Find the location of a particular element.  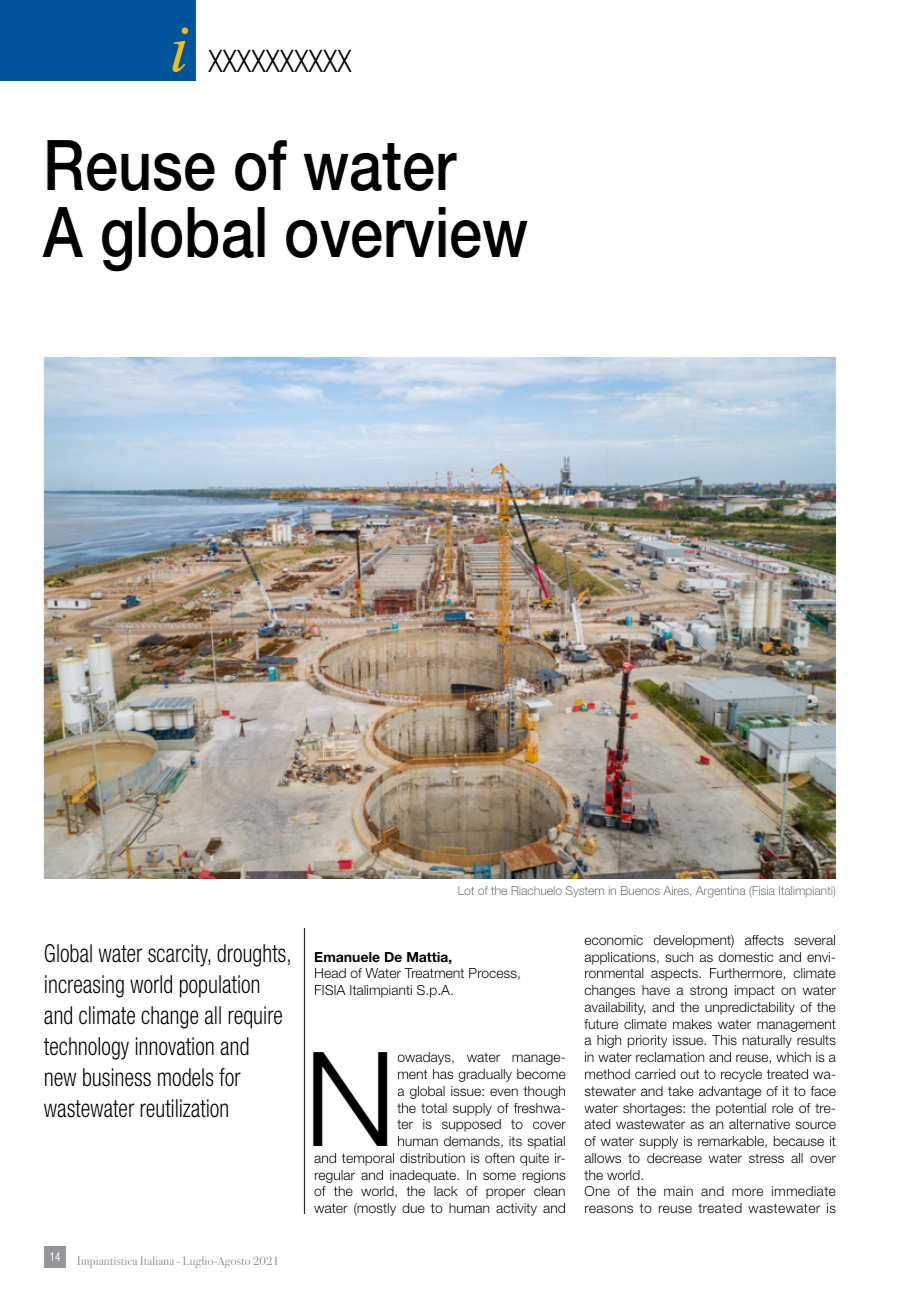

xxxxxxxxxx is located at coordinates (280, 61).
